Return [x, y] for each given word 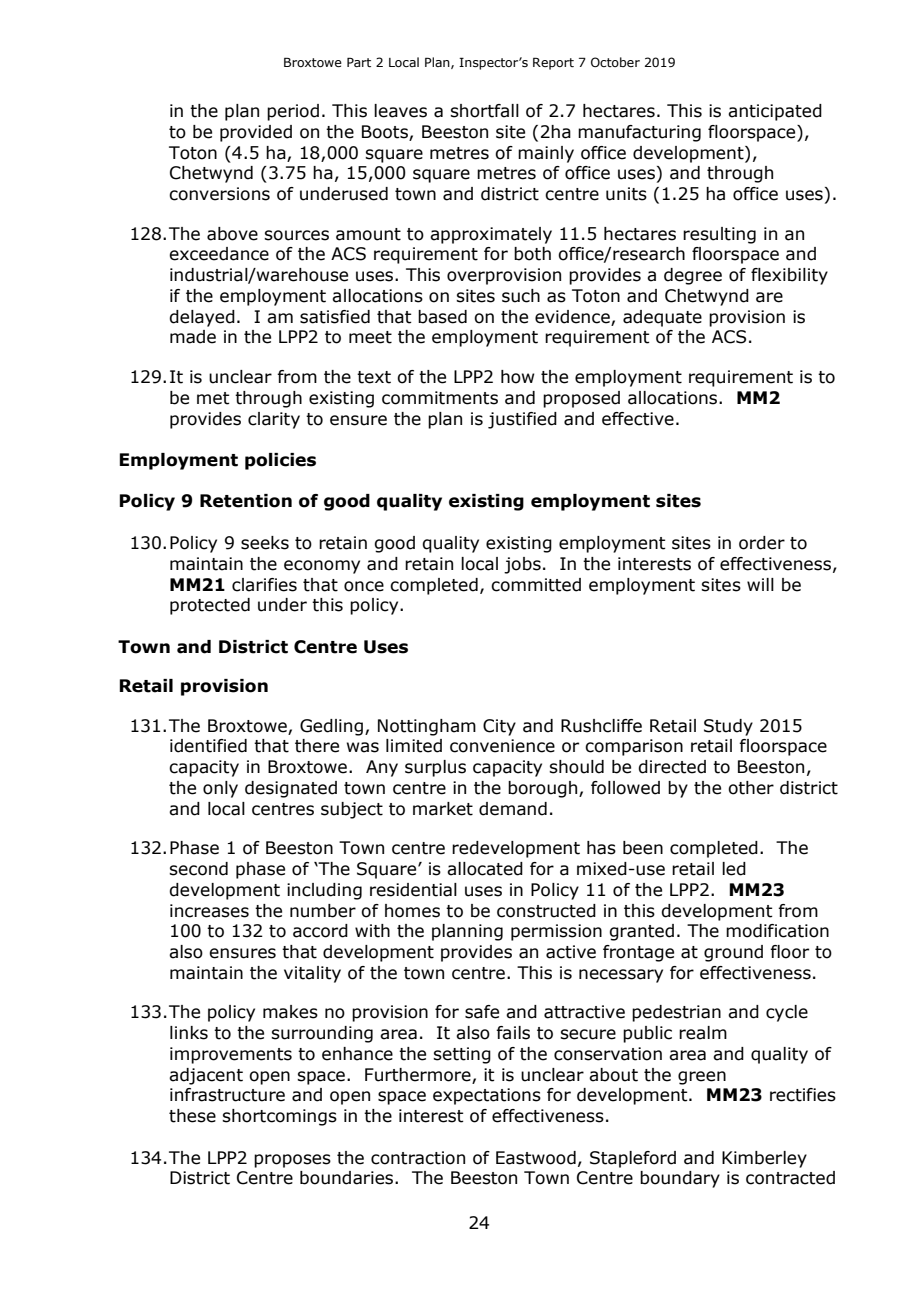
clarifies [264, 585]
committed [536, 585]
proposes [292, 1161]
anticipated [775, 112]
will [760, 584]
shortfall [484, 111]
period [293, 112]
